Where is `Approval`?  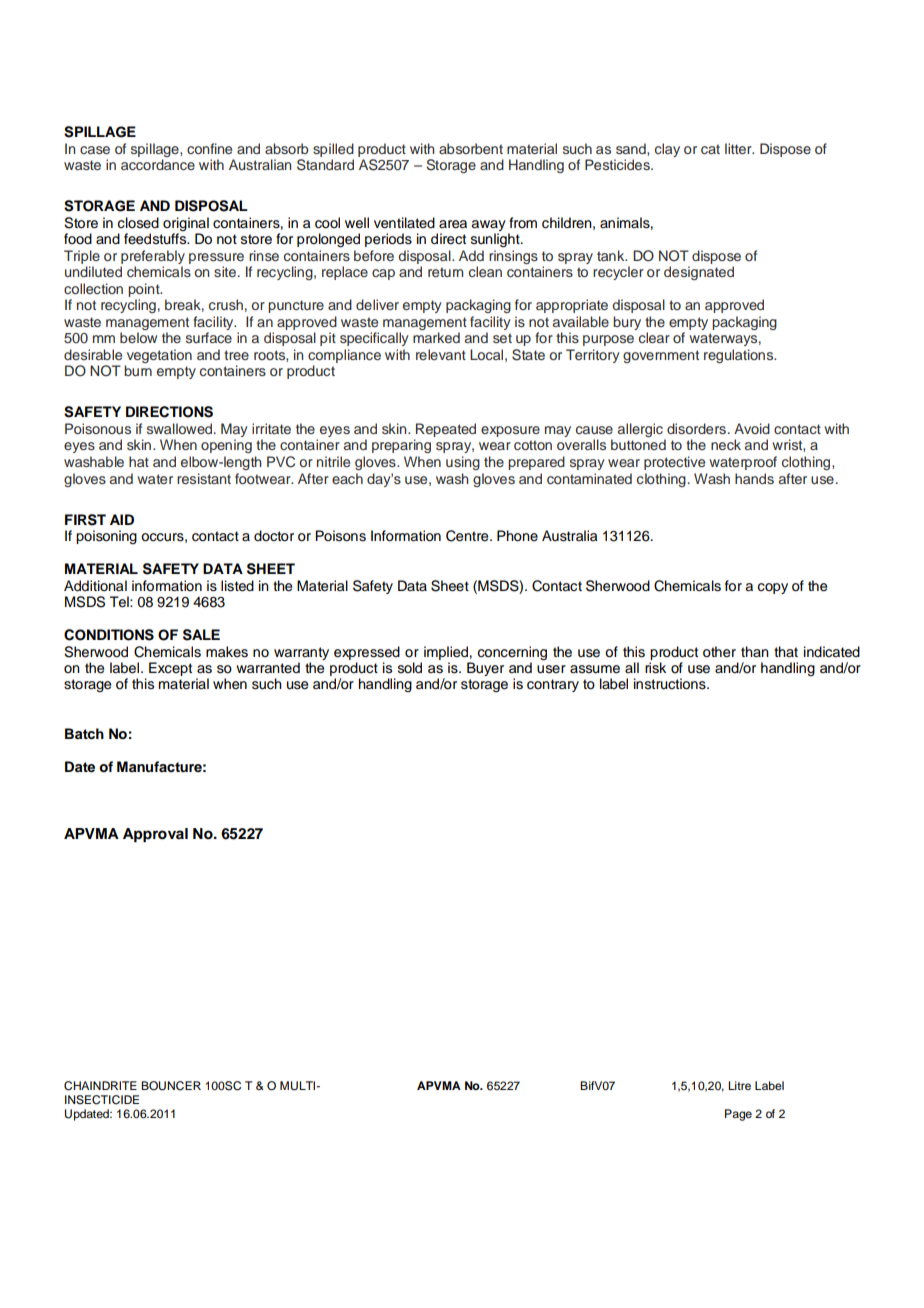
Approval is located at coordinates (155, 835).
